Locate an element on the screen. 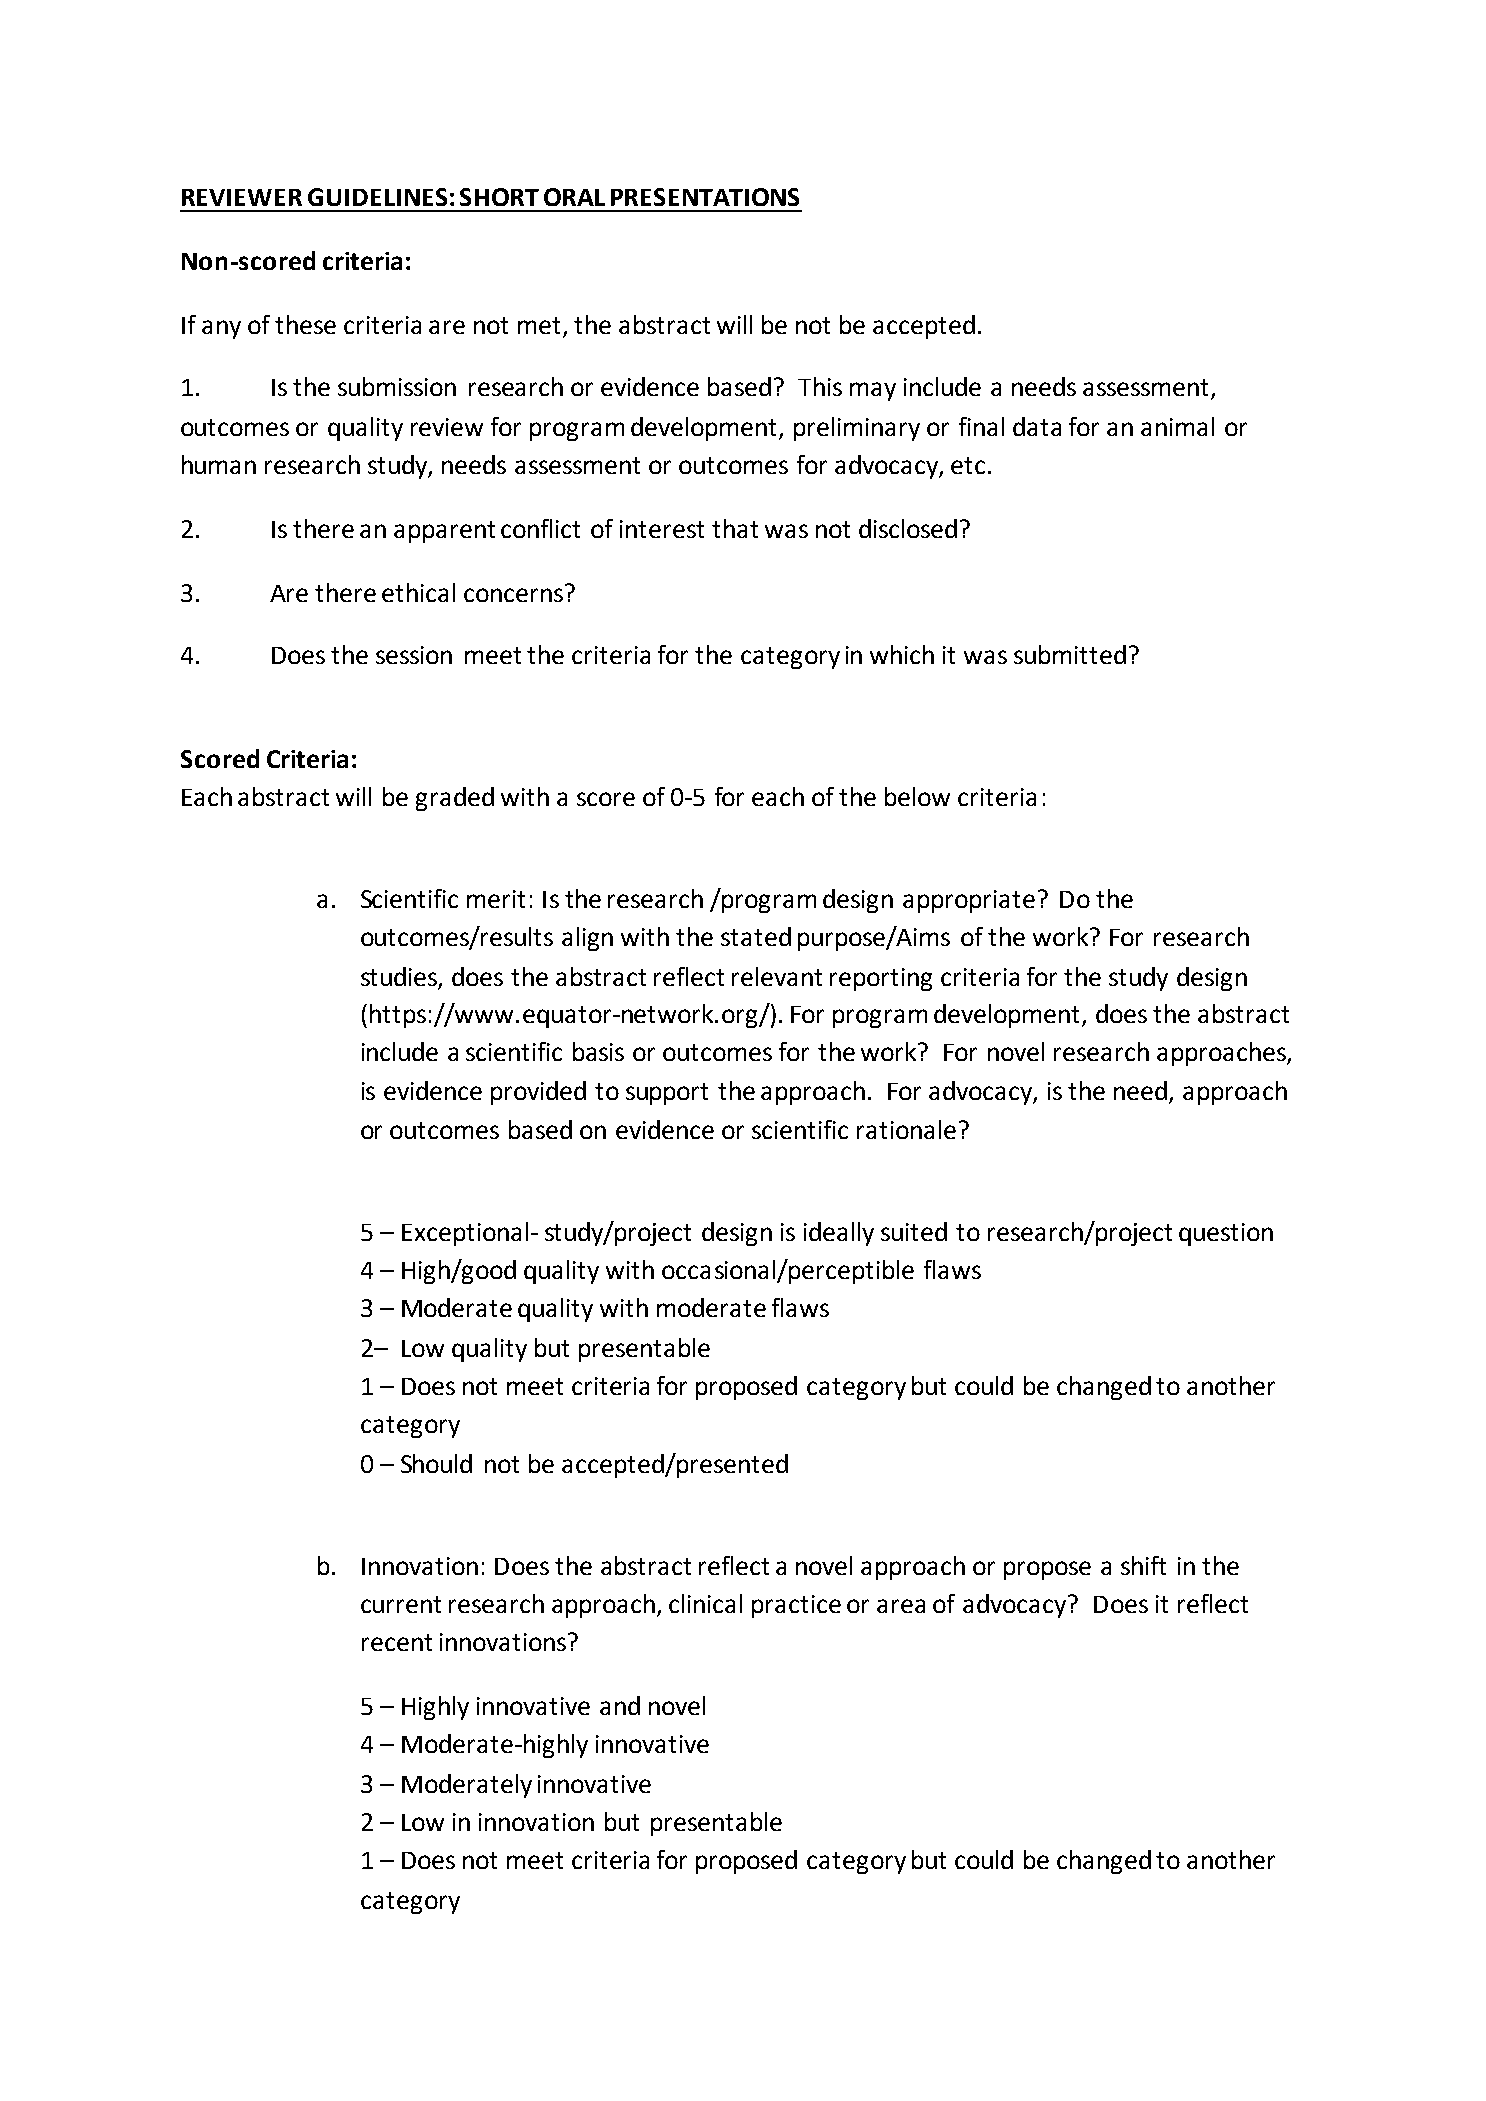 The width and height of the screenshot is (1486, 2101). recent is located at coordinates (397, 1642).
